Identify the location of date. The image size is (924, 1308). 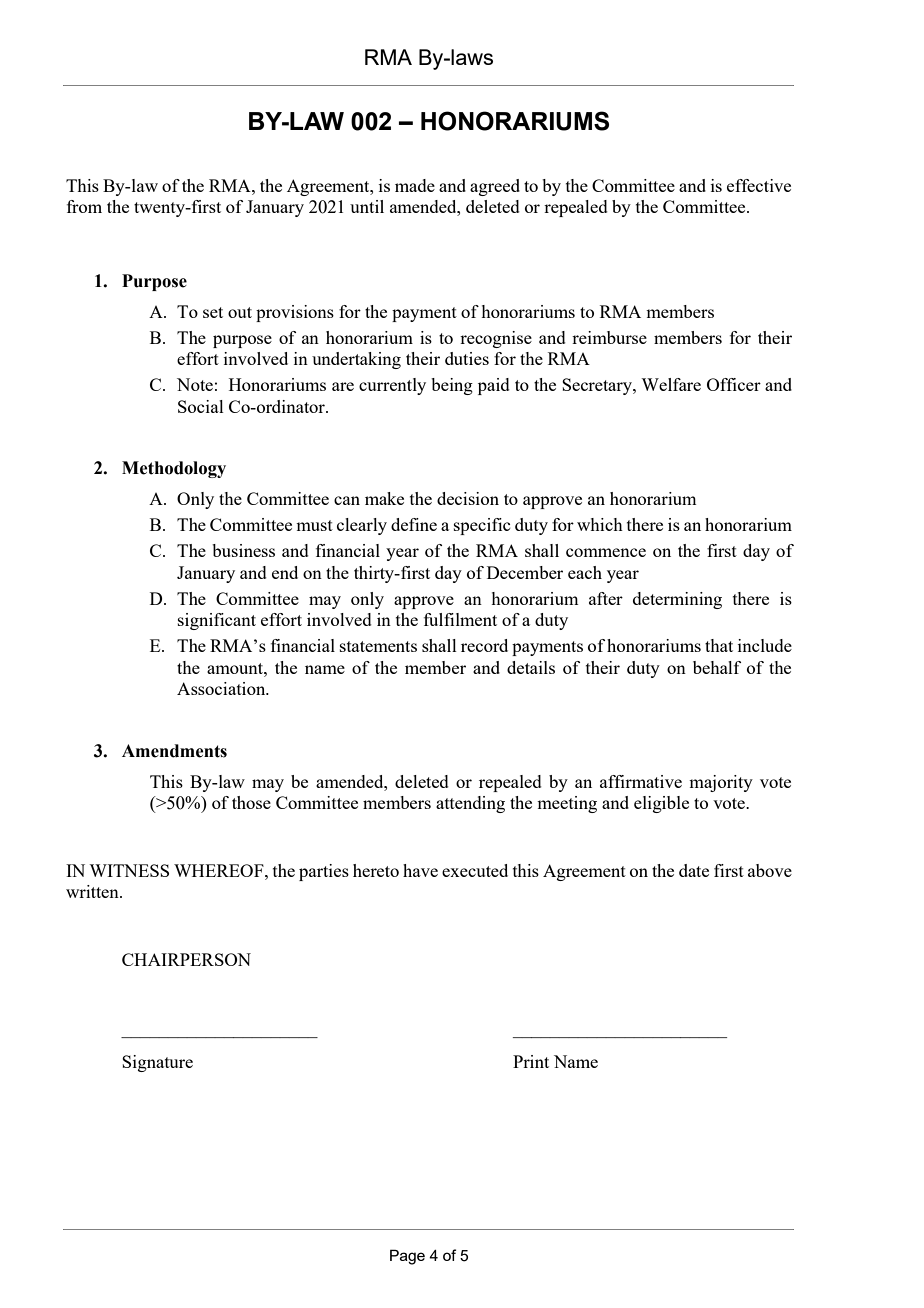
(694, 870).
